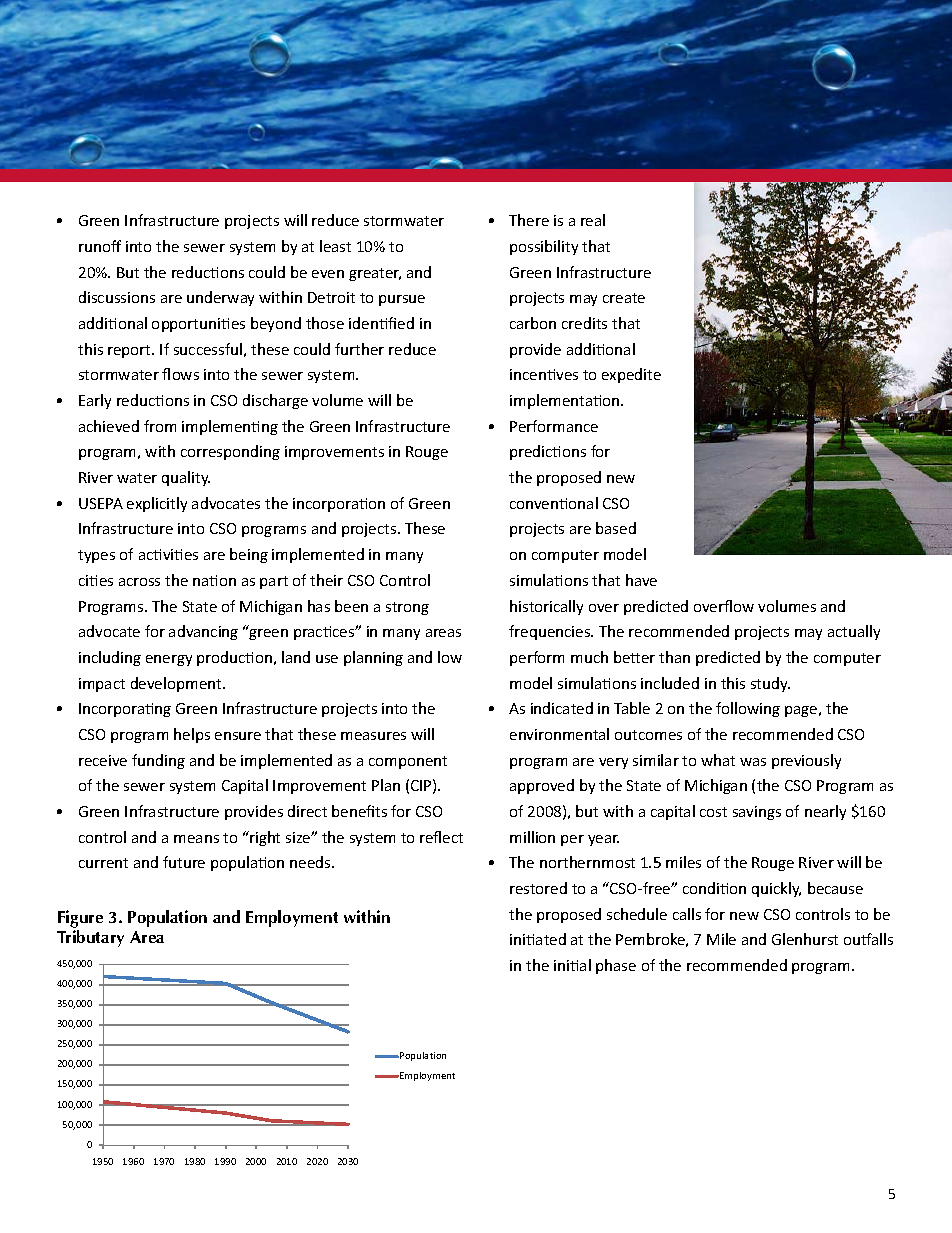 The height and width of the screenshot is (1233, 952). What do you see at coordinates (593, 220) in the screenshot?
I see `real` at bounding box center [593, 220].
